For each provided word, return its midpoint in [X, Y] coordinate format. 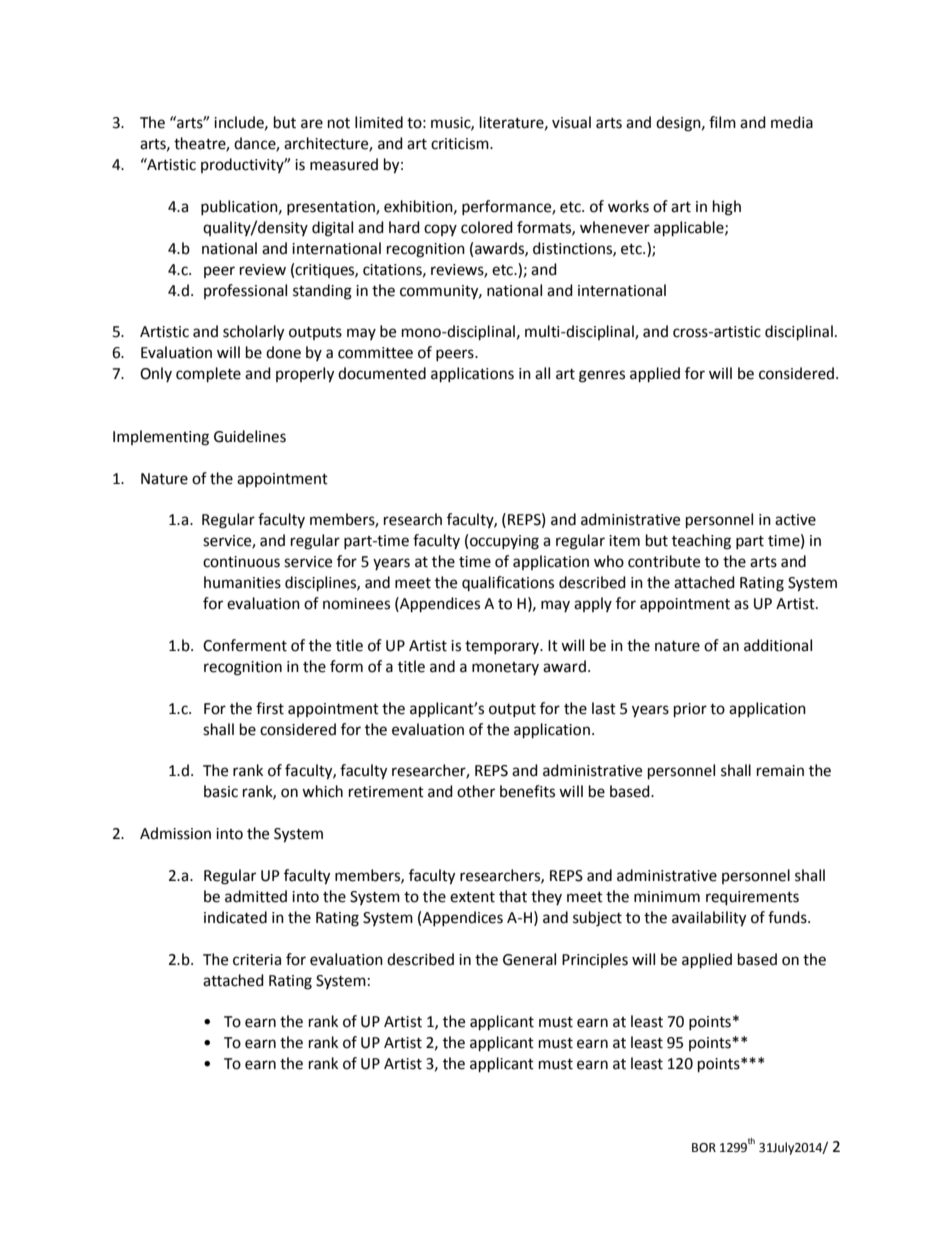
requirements [752, 898]
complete [208, 375]
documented [382, 373]
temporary [503, 647]
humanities [242, 582]
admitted [256, 896]
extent [472, 897]
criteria [257, 960]
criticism [461, 144]
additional [778, 645]
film [722, 122]
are [312, 124]
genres [602, 376]
